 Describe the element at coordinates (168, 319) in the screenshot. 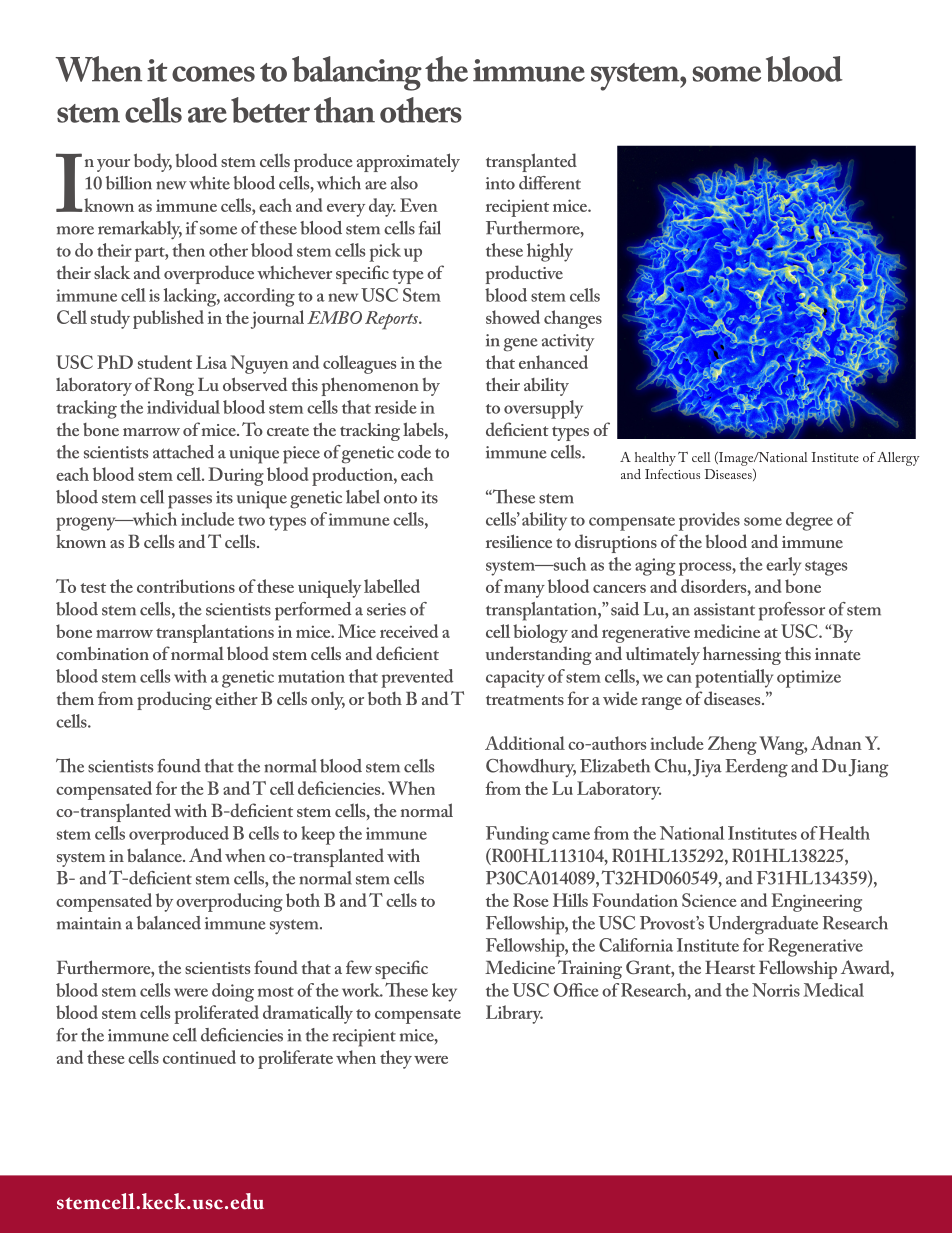

I see `published` at that location.
